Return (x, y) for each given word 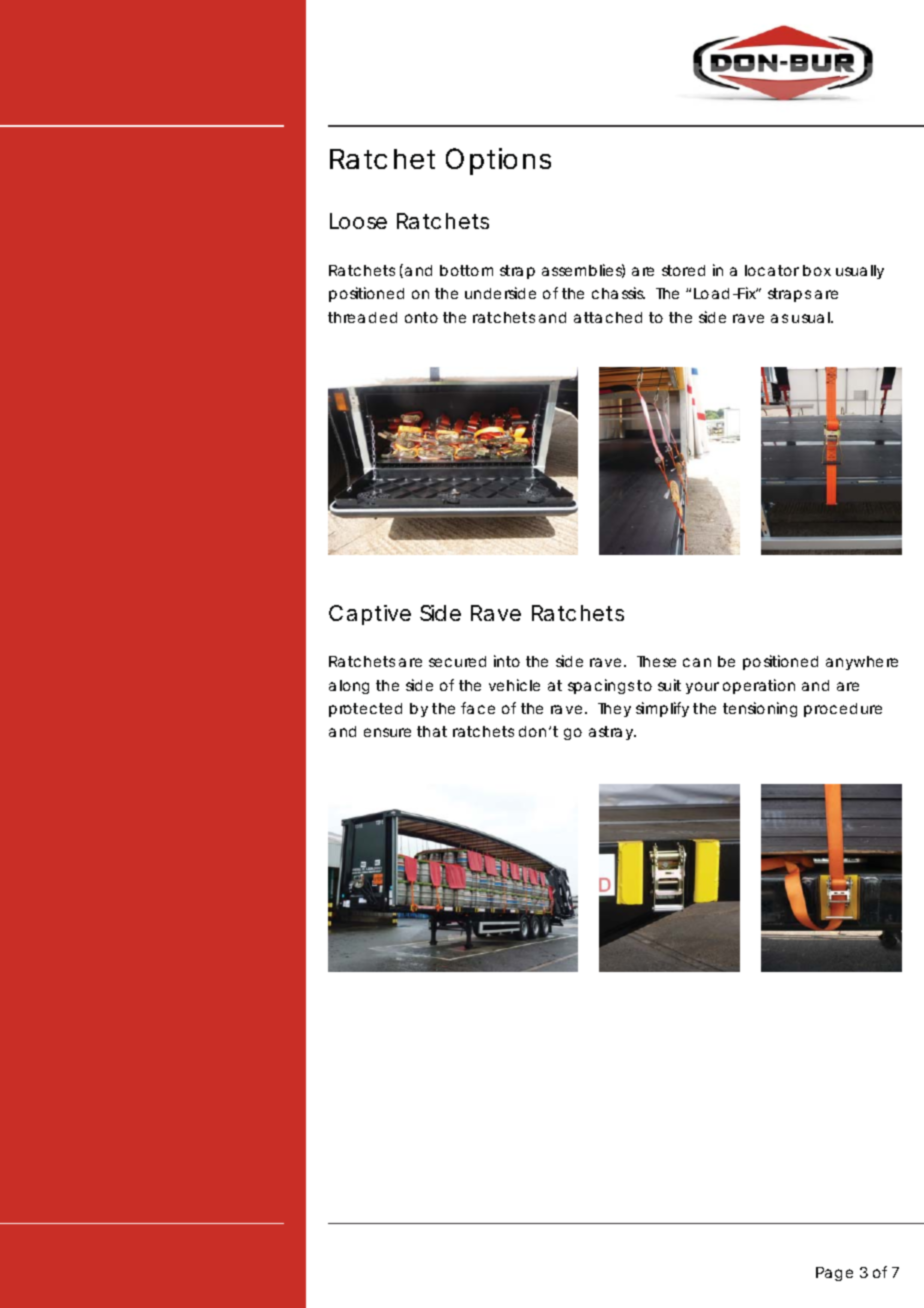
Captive (370, 615)
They (614, 710)
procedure (843, 710)
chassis (618, 293)
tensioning (760, 709)
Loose (358, 221)
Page (834, 1274)
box (817, 270)
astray (612, 733)
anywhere (862, 663)
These (656, 661)
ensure (387, 732)
